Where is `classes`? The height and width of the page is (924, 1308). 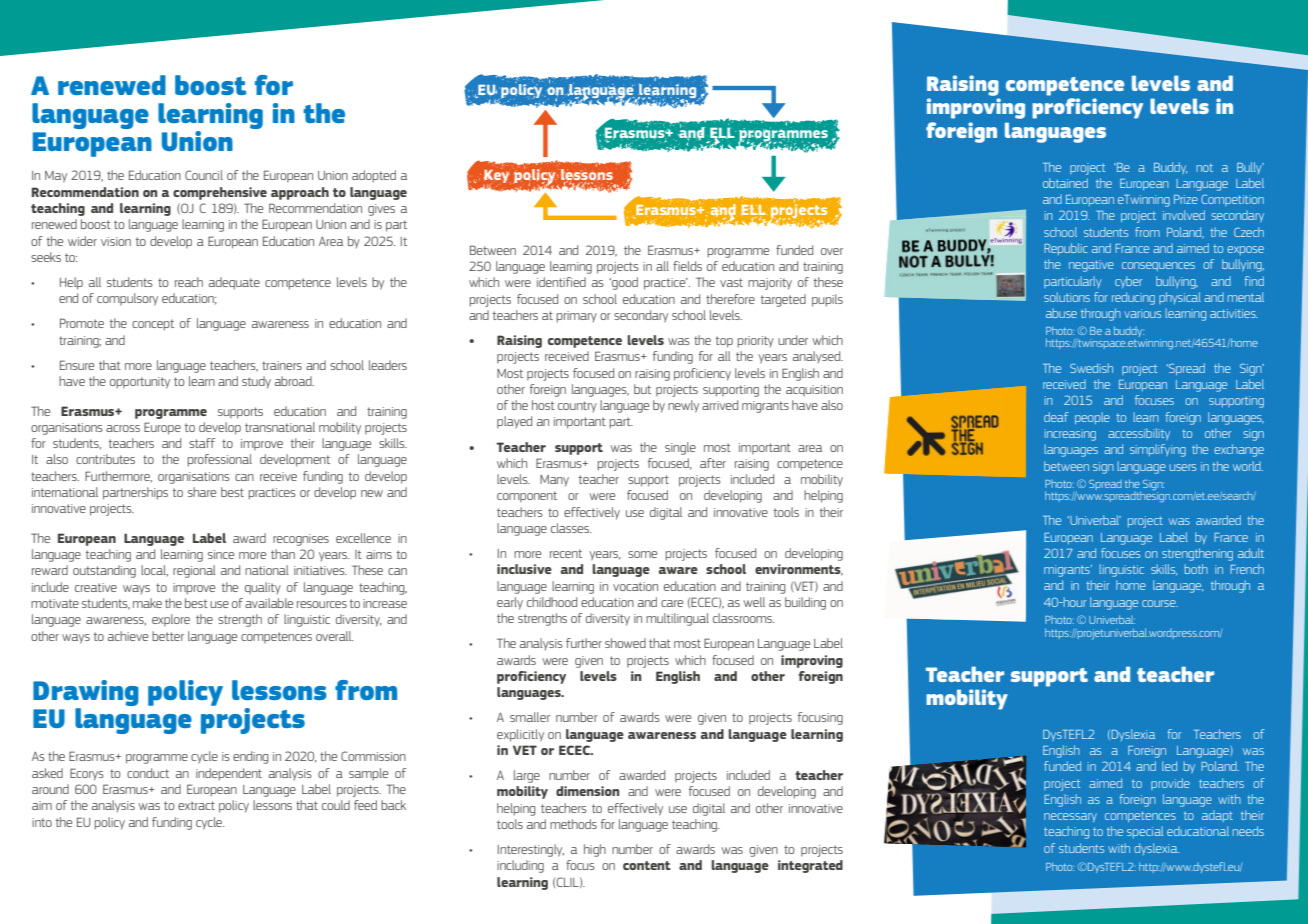 classes is located at coordinates (571, 528).
